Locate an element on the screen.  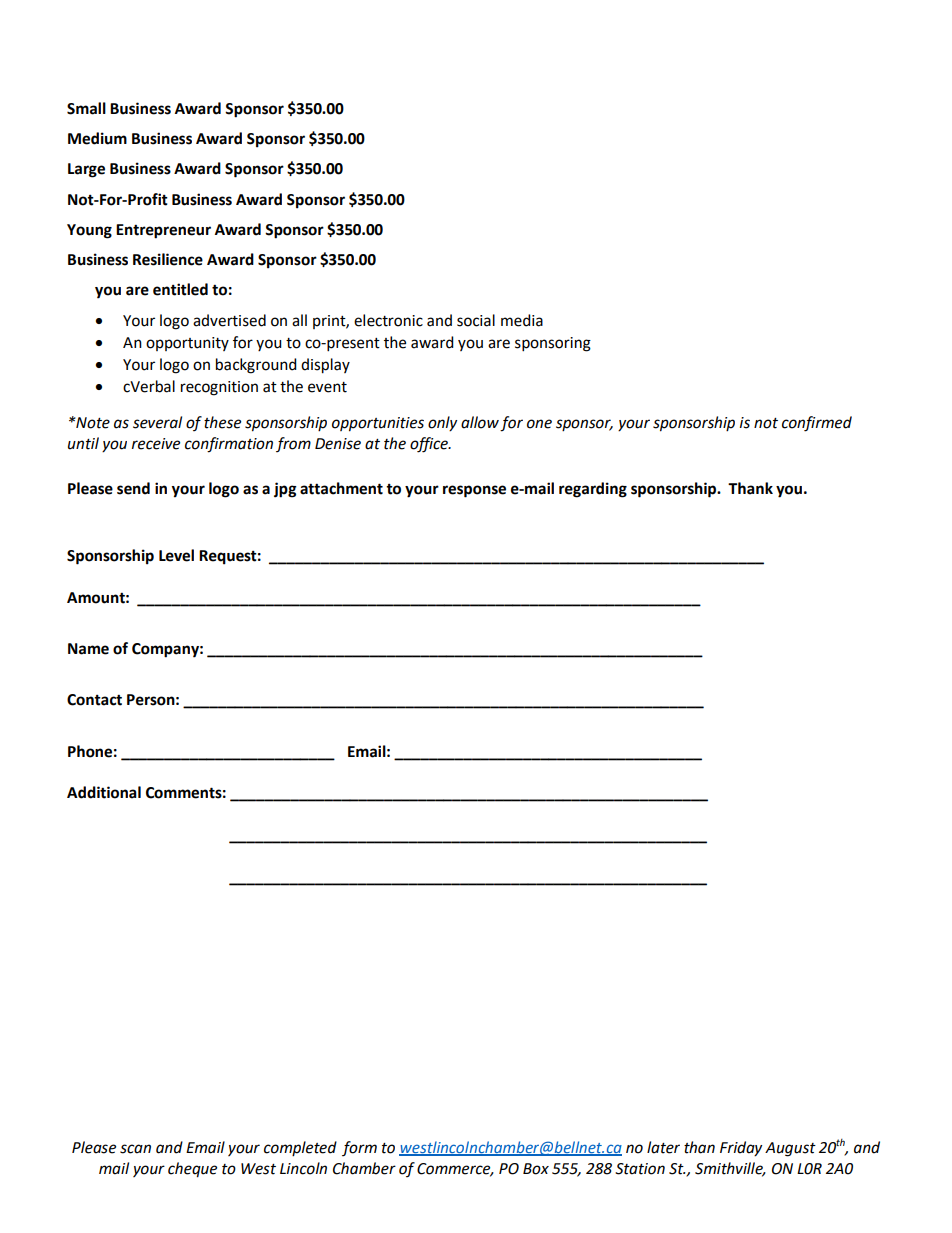
scan is located at coordinates (135, 1149).
